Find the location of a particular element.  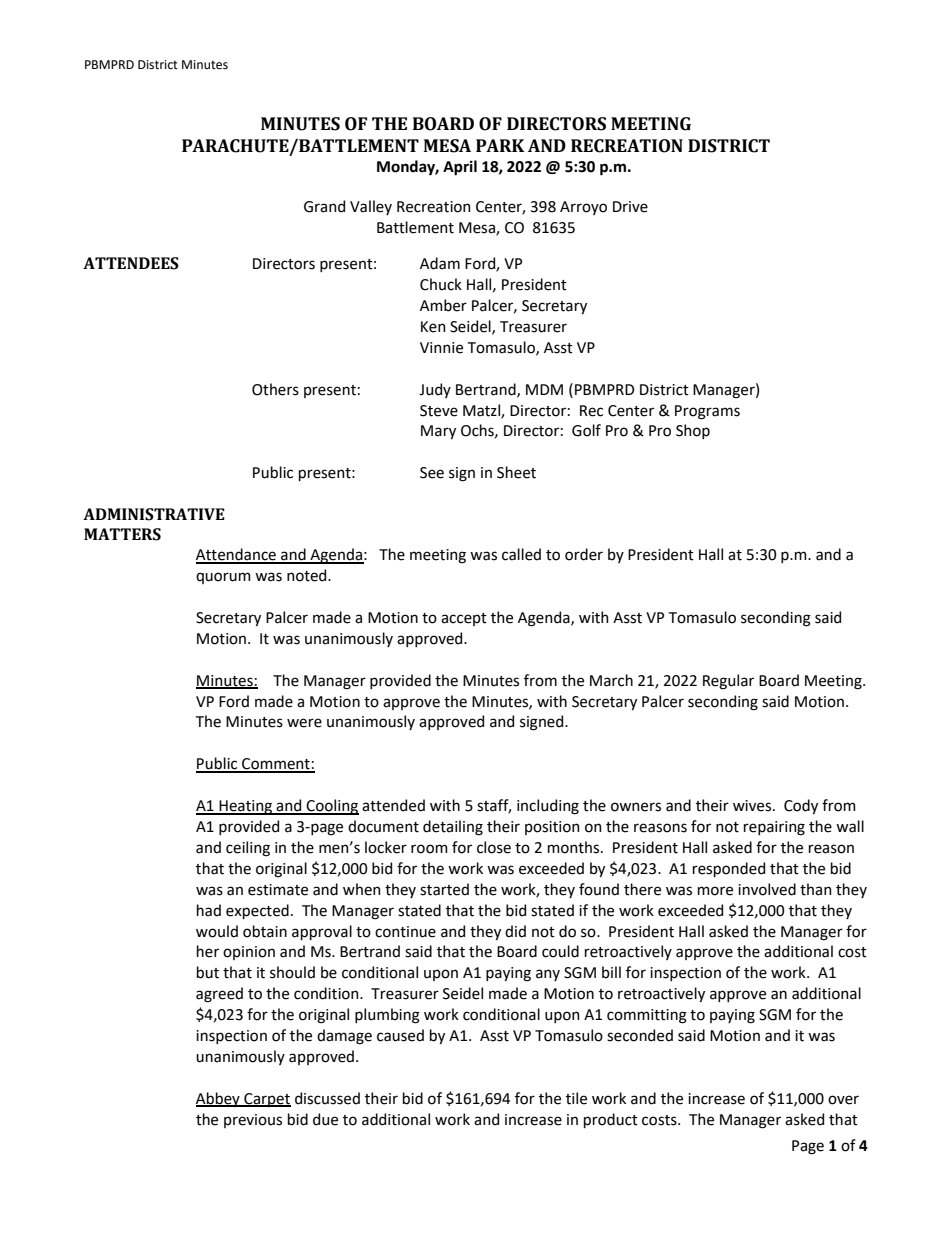

Abbey is located at coordinates (219, 1099).
